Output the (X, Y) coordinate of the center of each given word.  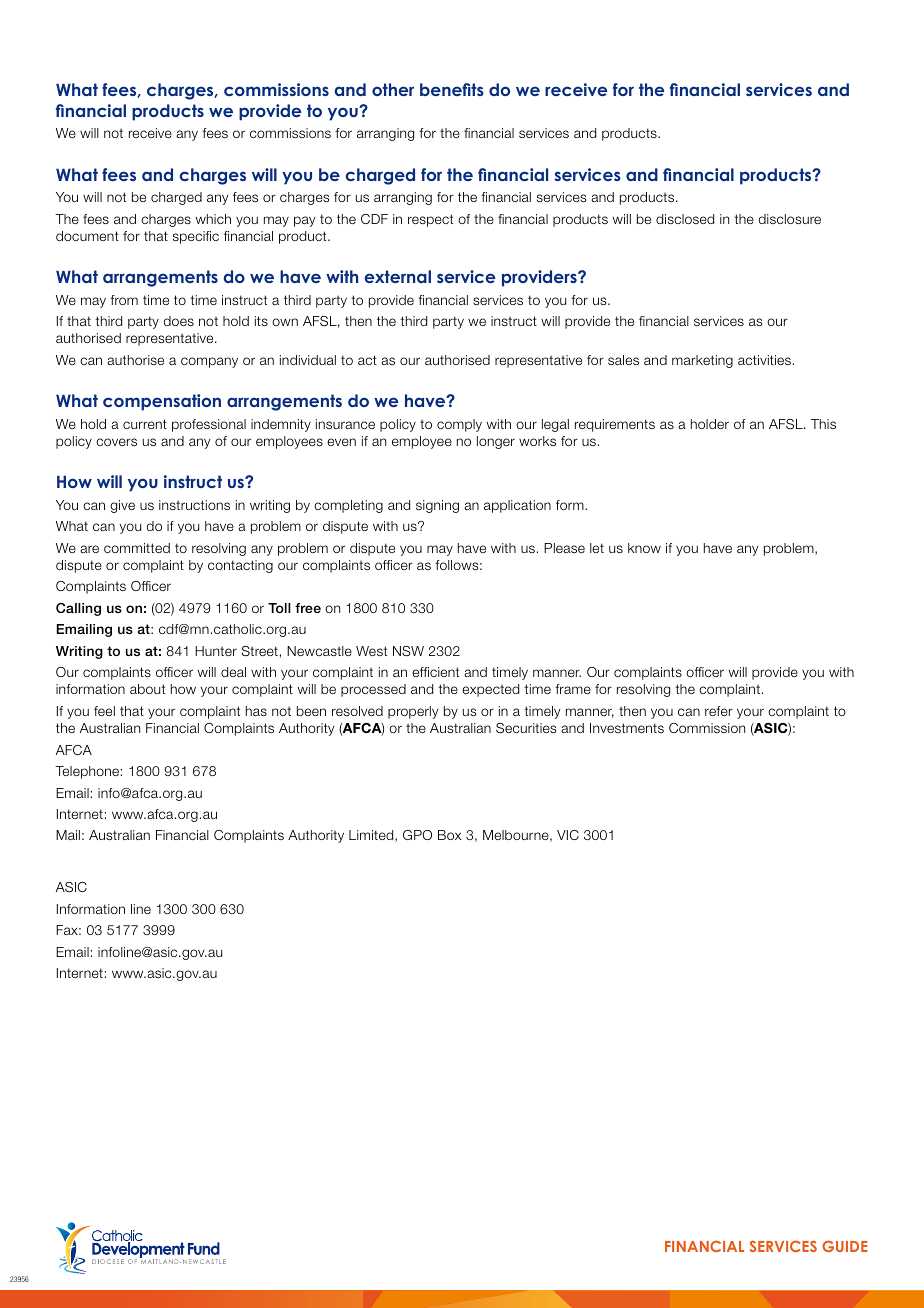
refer (719, 711)
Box (449, 835)
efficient (435, 672)
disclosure (790, 219)
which (213, 219)
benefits (452, 89)
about (147, 689)
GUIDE (845, 1246)
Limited (372, 836)
